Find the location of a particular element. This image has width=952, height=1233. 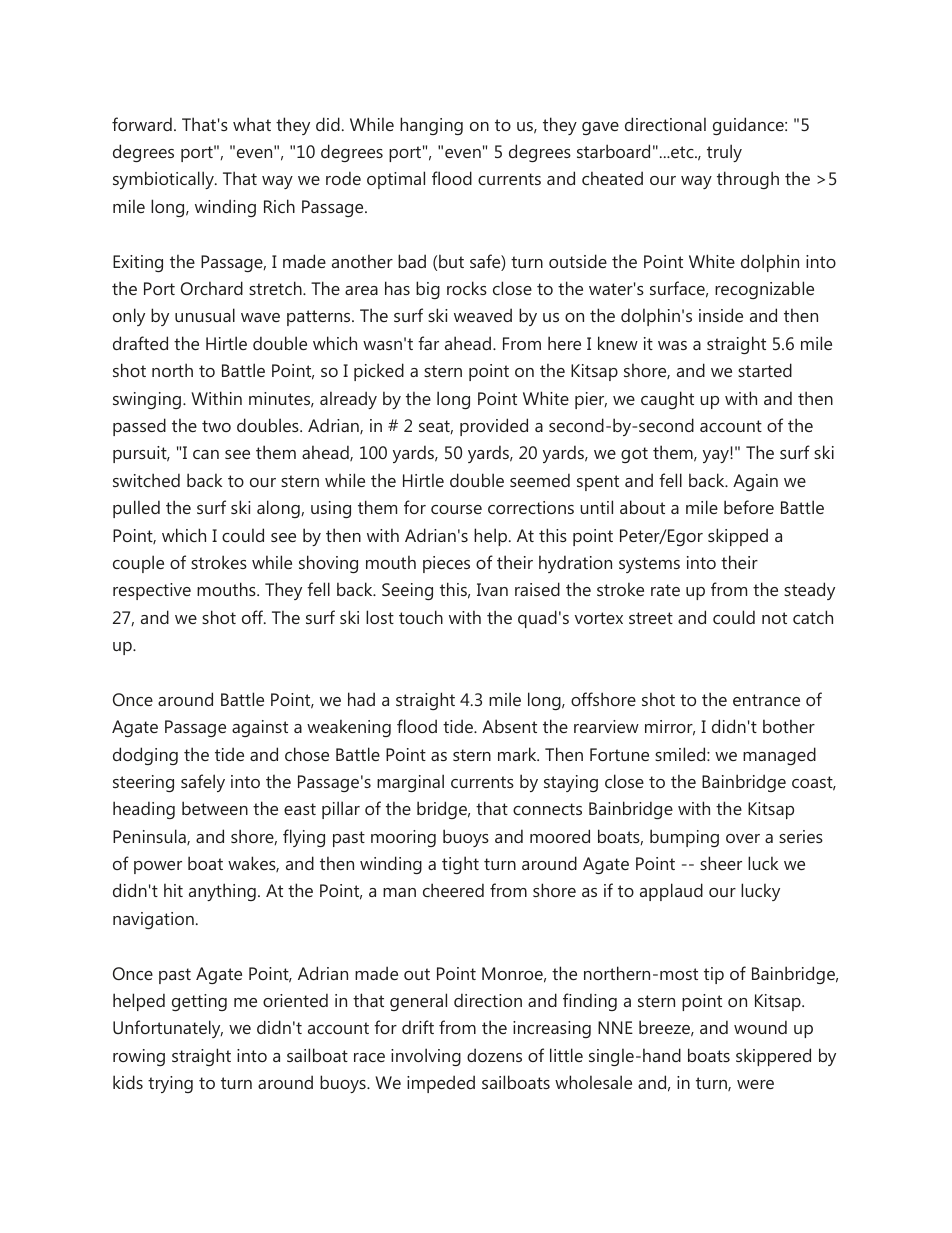

between is located at coordinates (215, 808).
